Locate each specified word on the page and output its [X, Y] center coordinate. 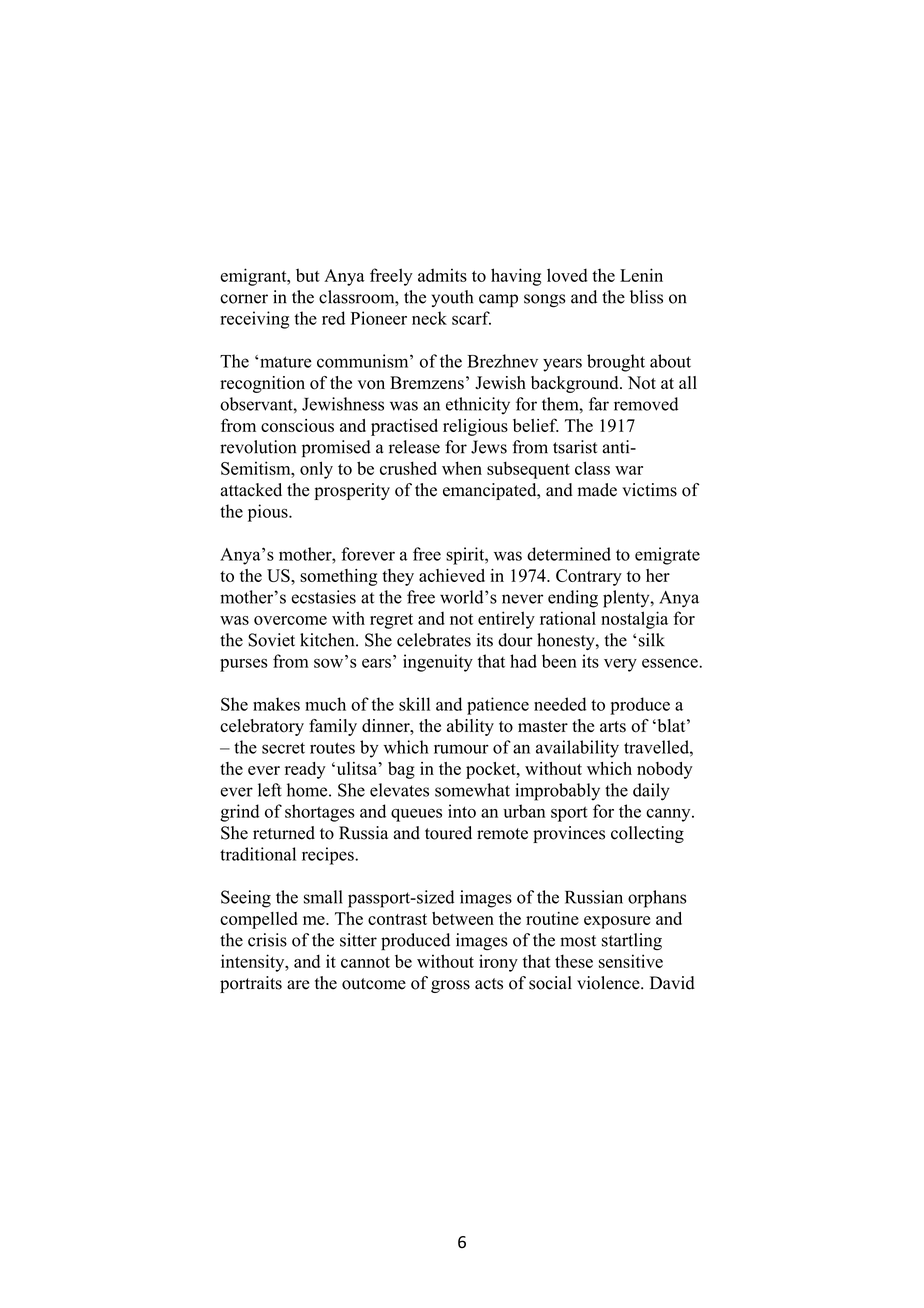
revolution [258, 447]
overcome [290, 620]
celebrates [434, 640]
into [462, 811]
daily [651, 792]
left [270, 790]
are [298, 985]
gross [450, 986]
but [308, 275]
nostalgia [634, 620]
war [629, 470]
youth [452, 298]
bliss [646, 297]
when [462, 468]
